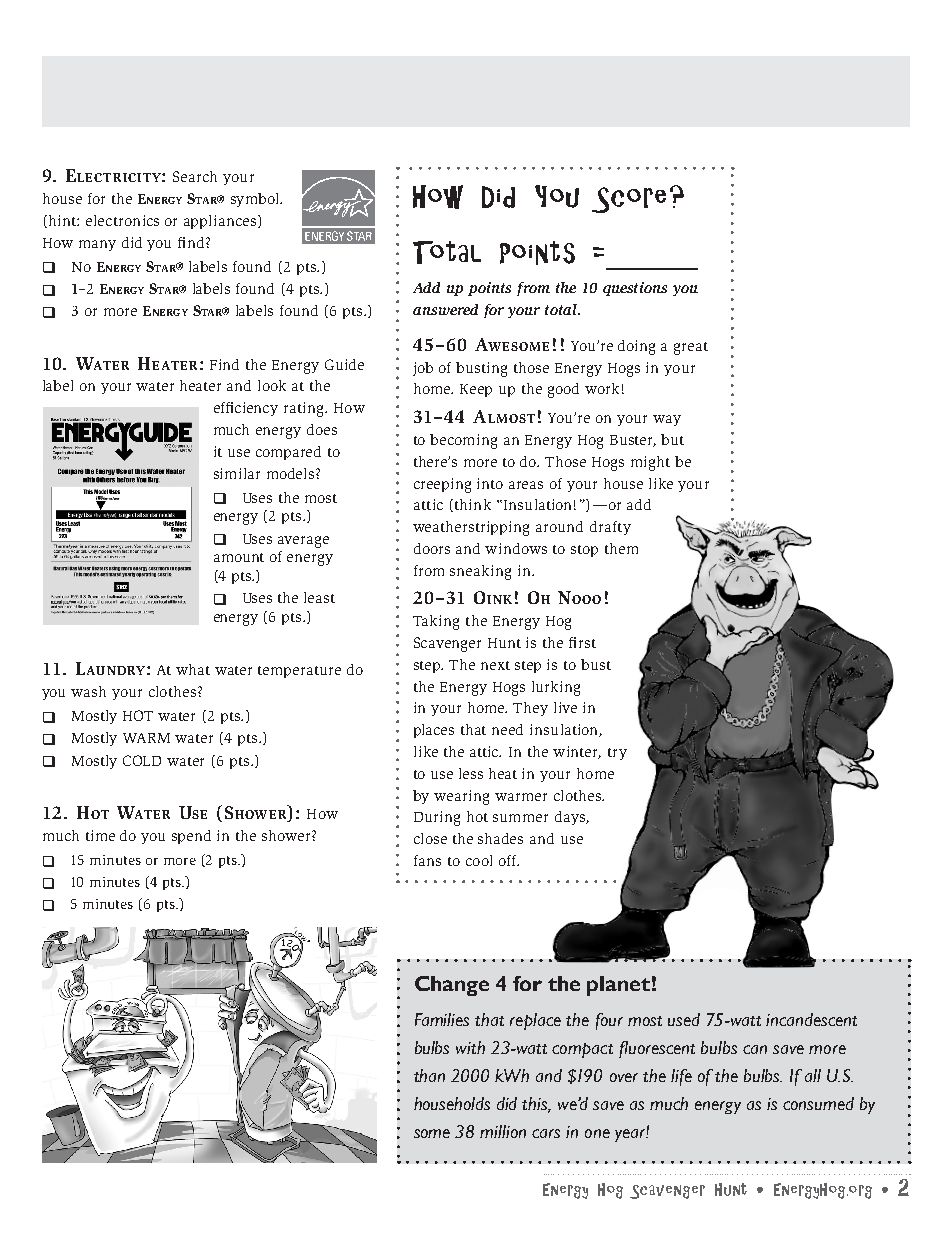  Describe the element at coordinates (429, 1075) in the screenshot. I see `than` at that location.
